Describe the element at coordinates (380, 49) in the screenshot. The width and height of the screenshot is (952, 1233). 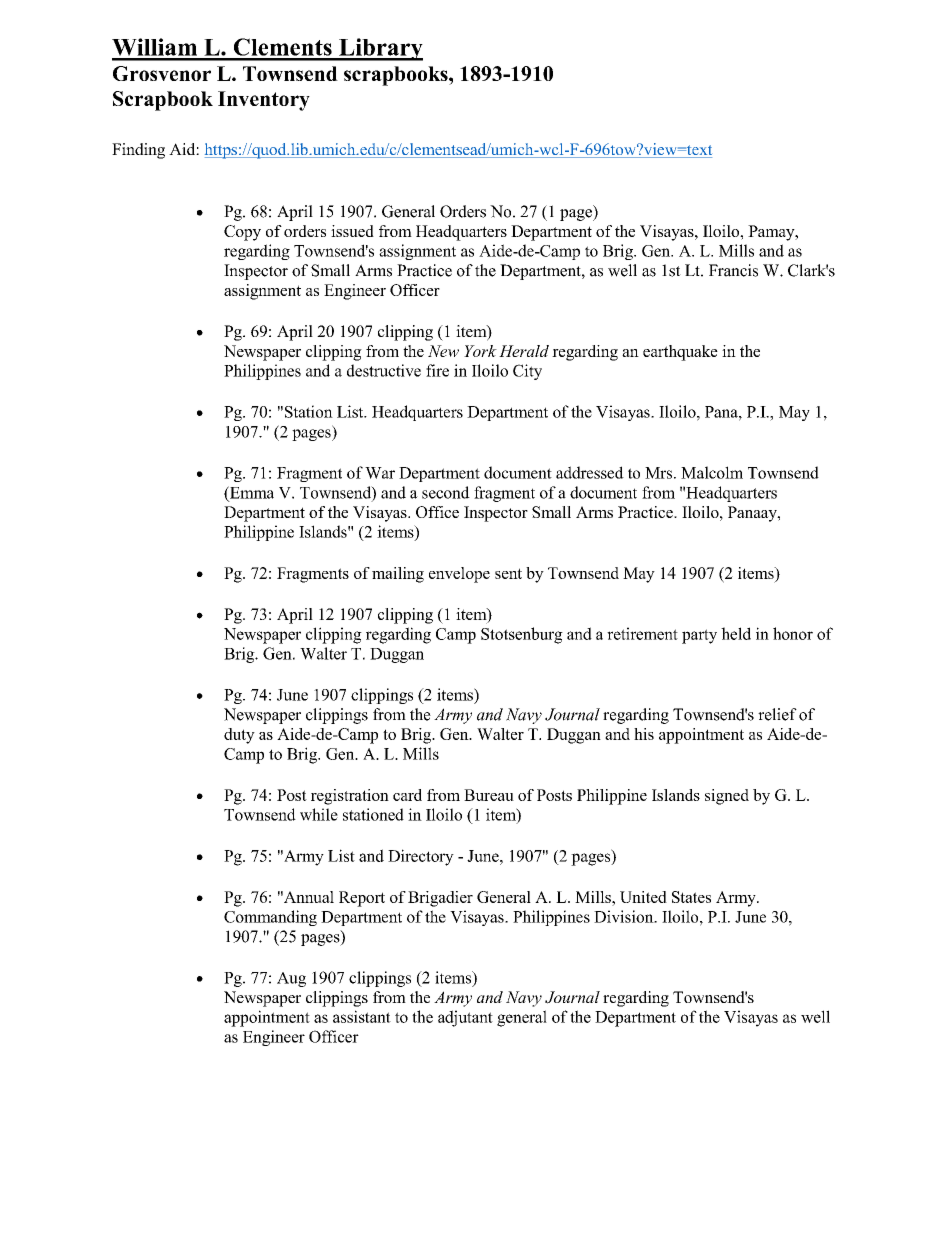
I see `Library` at that location.
